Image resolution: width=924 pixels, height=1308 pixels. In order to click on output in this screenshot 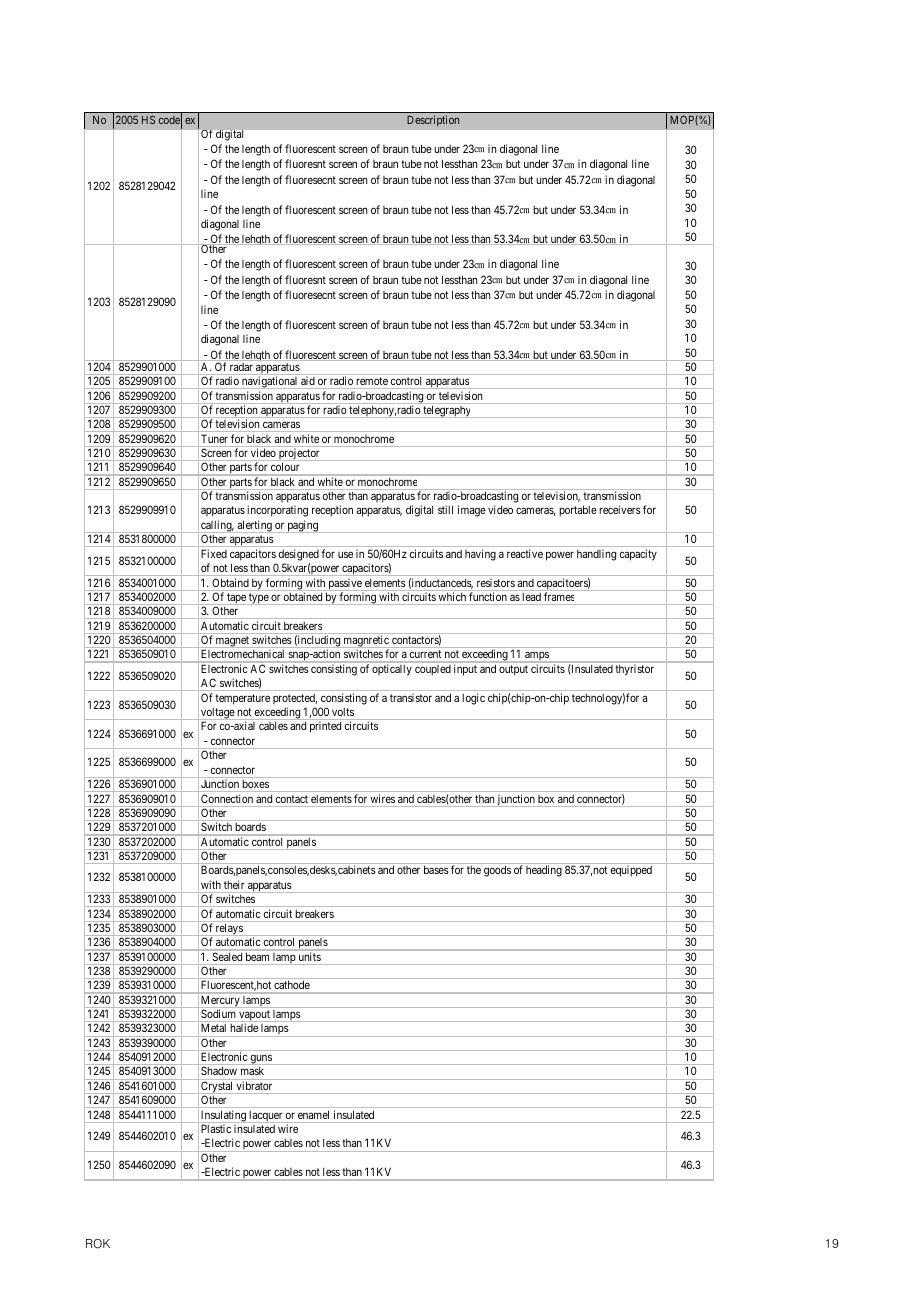, I will do `click(513, 670)`.
